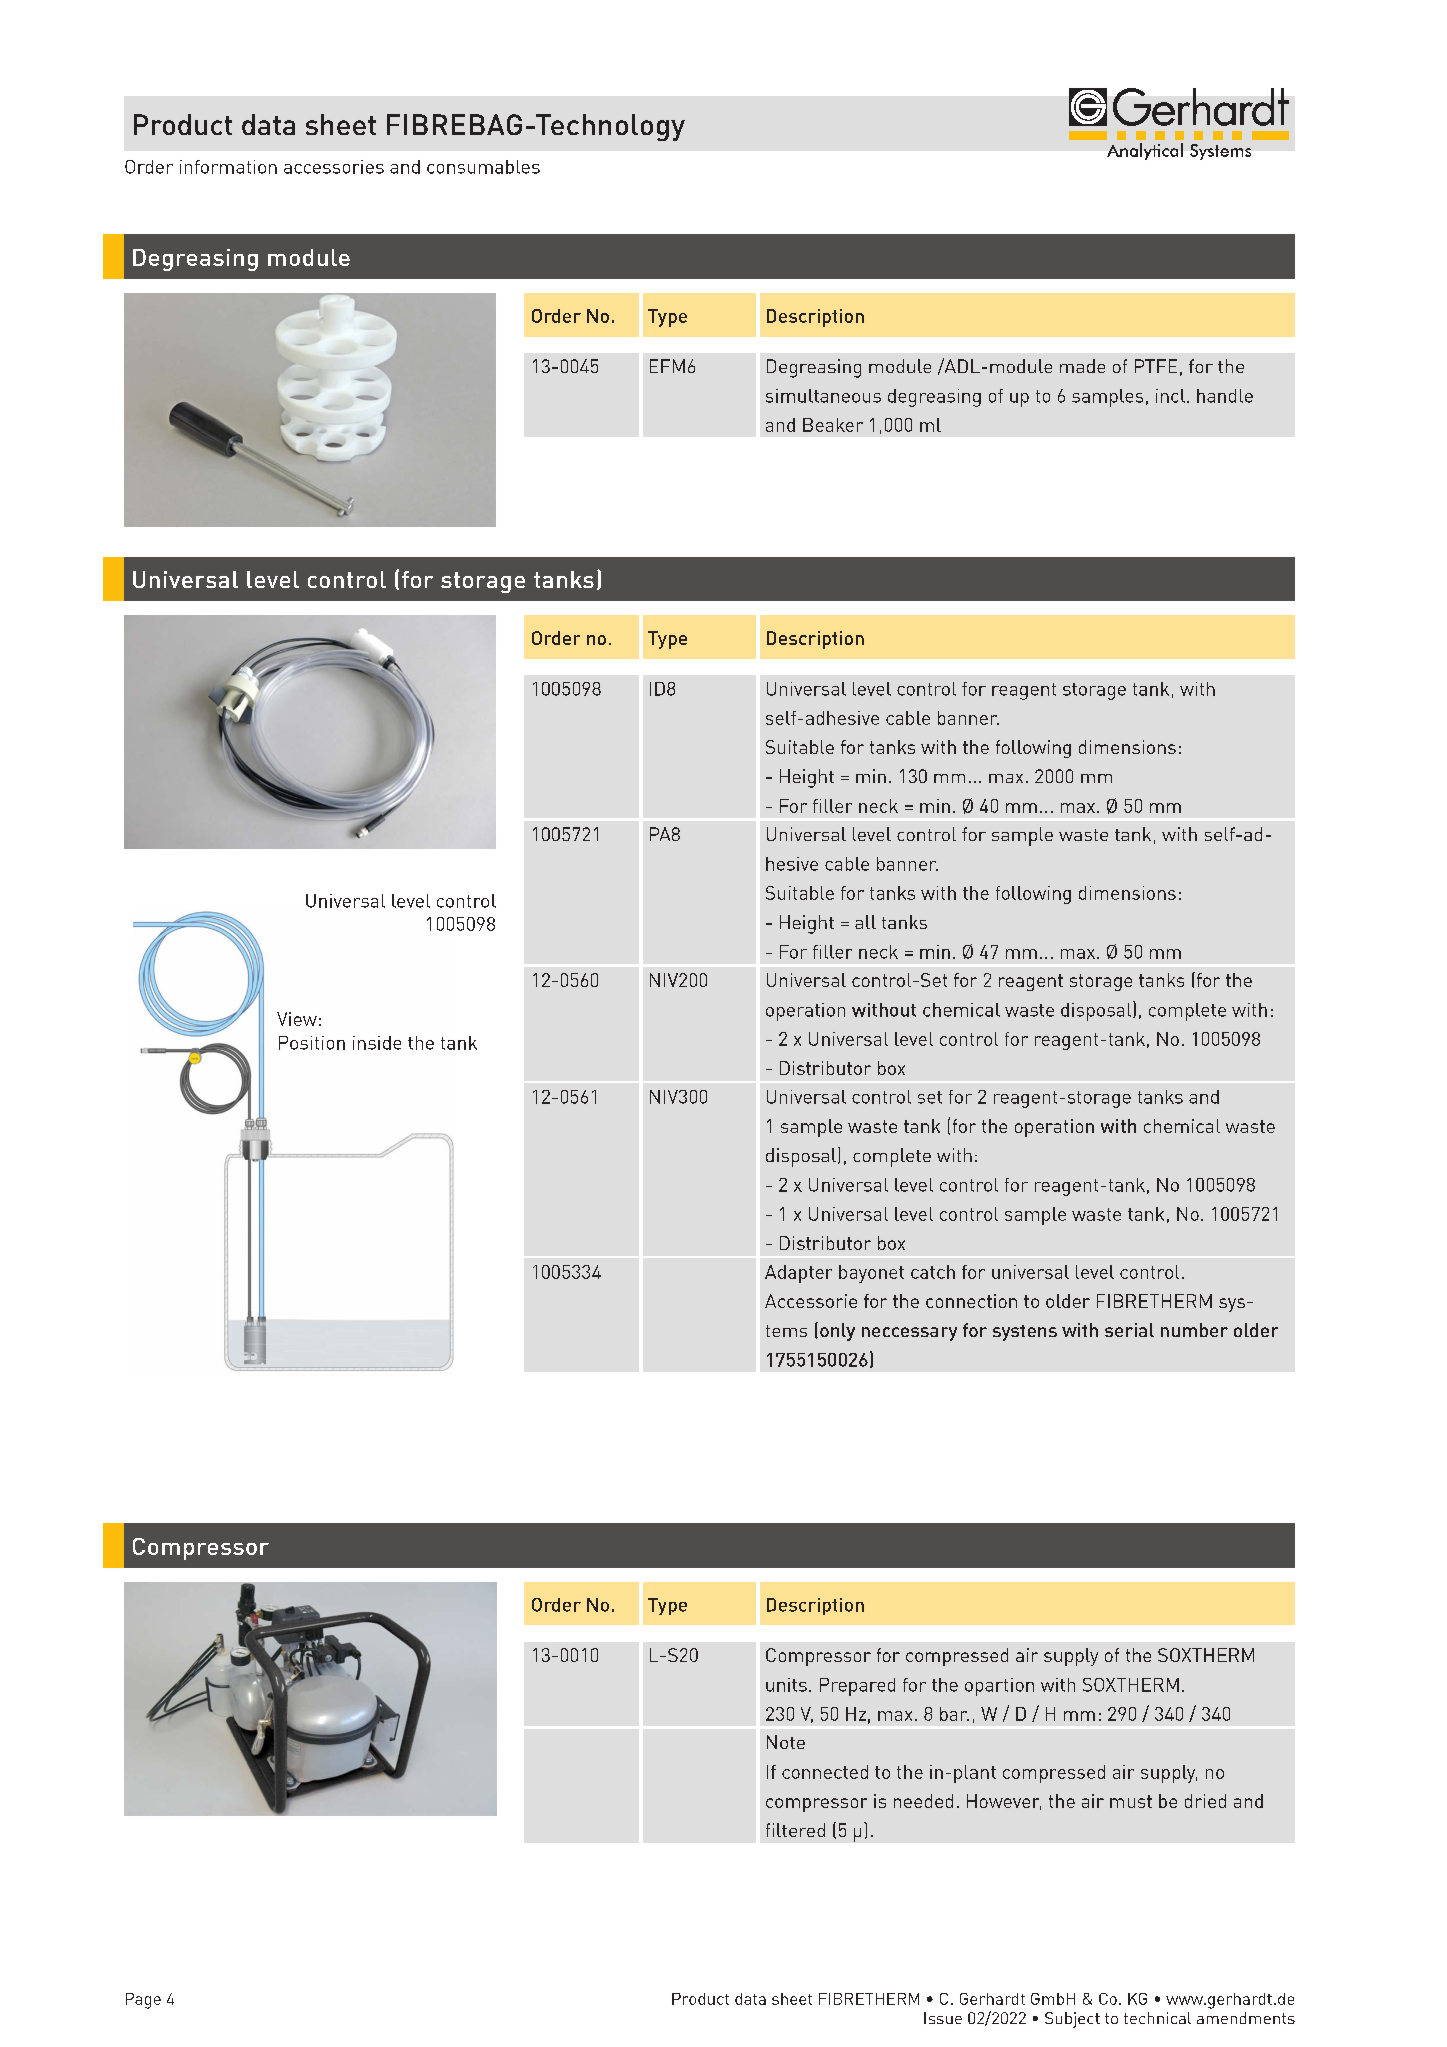 Image resolution: width=1447 pixels, height=2047 pixels. I want to click on consumables, so click(483, 167).
